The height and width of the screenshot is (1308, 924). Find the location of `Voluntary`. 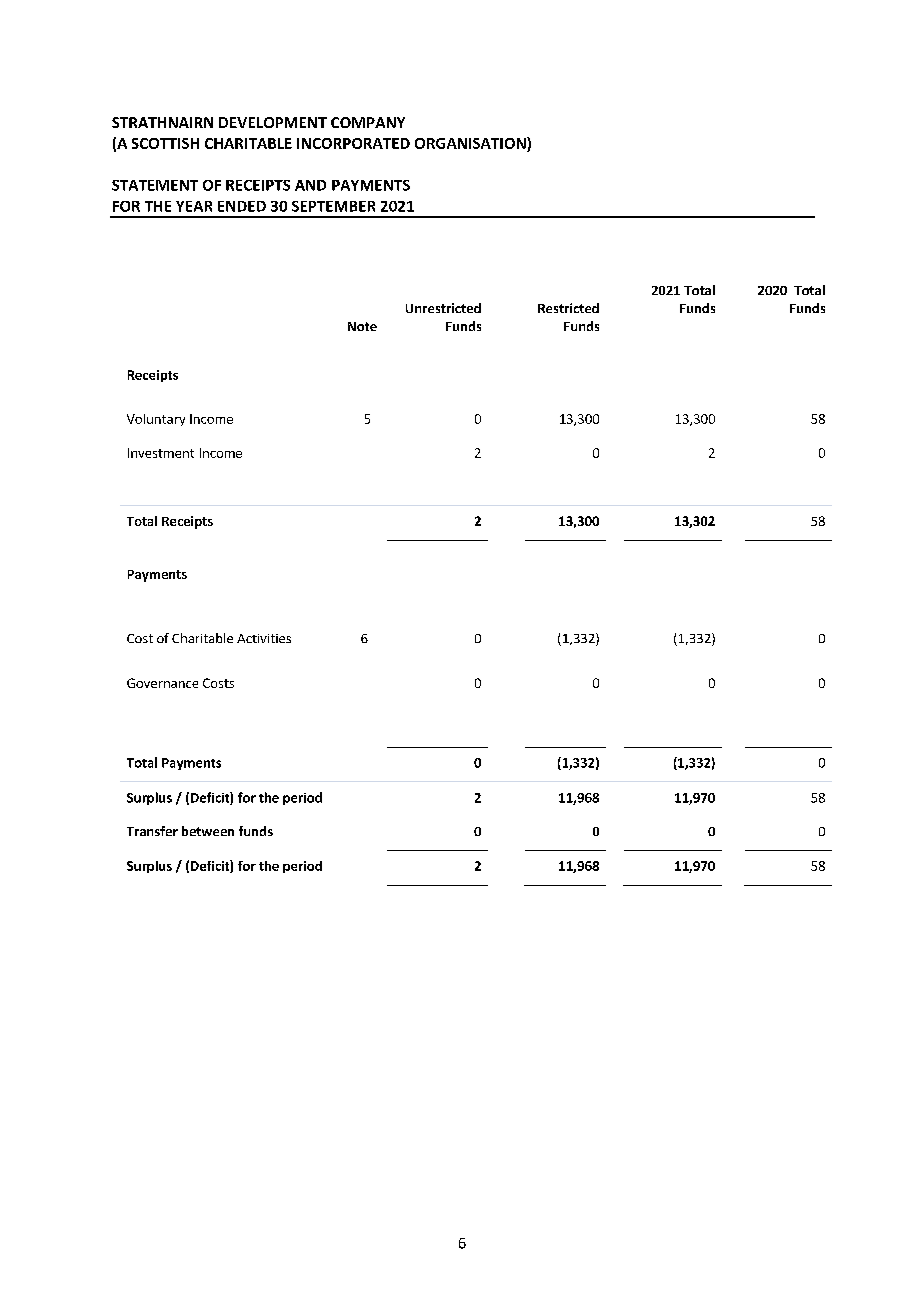

Voluntary is located at coordinates (156, 420).
